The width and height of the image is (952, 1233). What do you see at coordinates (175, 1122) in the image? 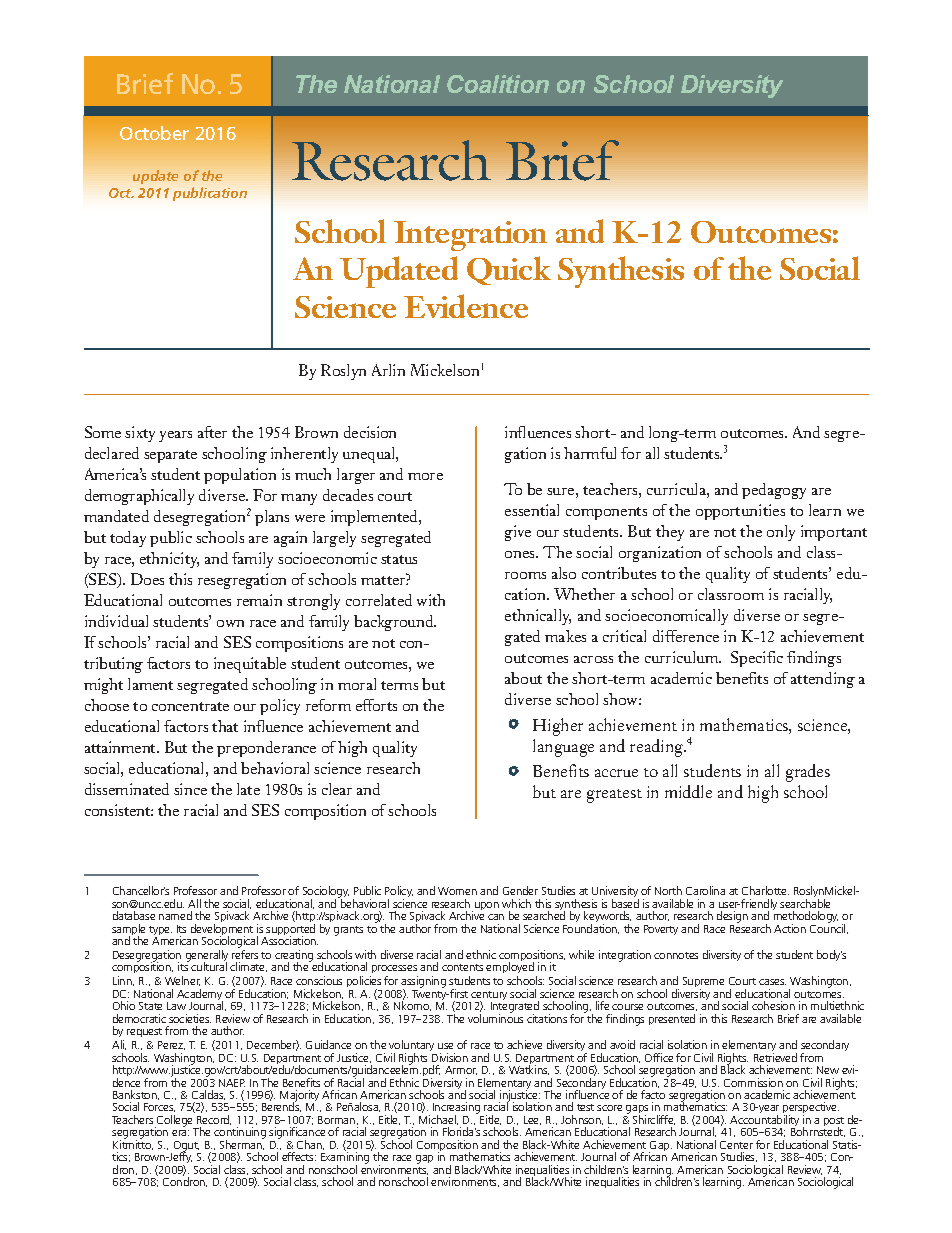
I see `College` at bounding box center [175, 1122].
